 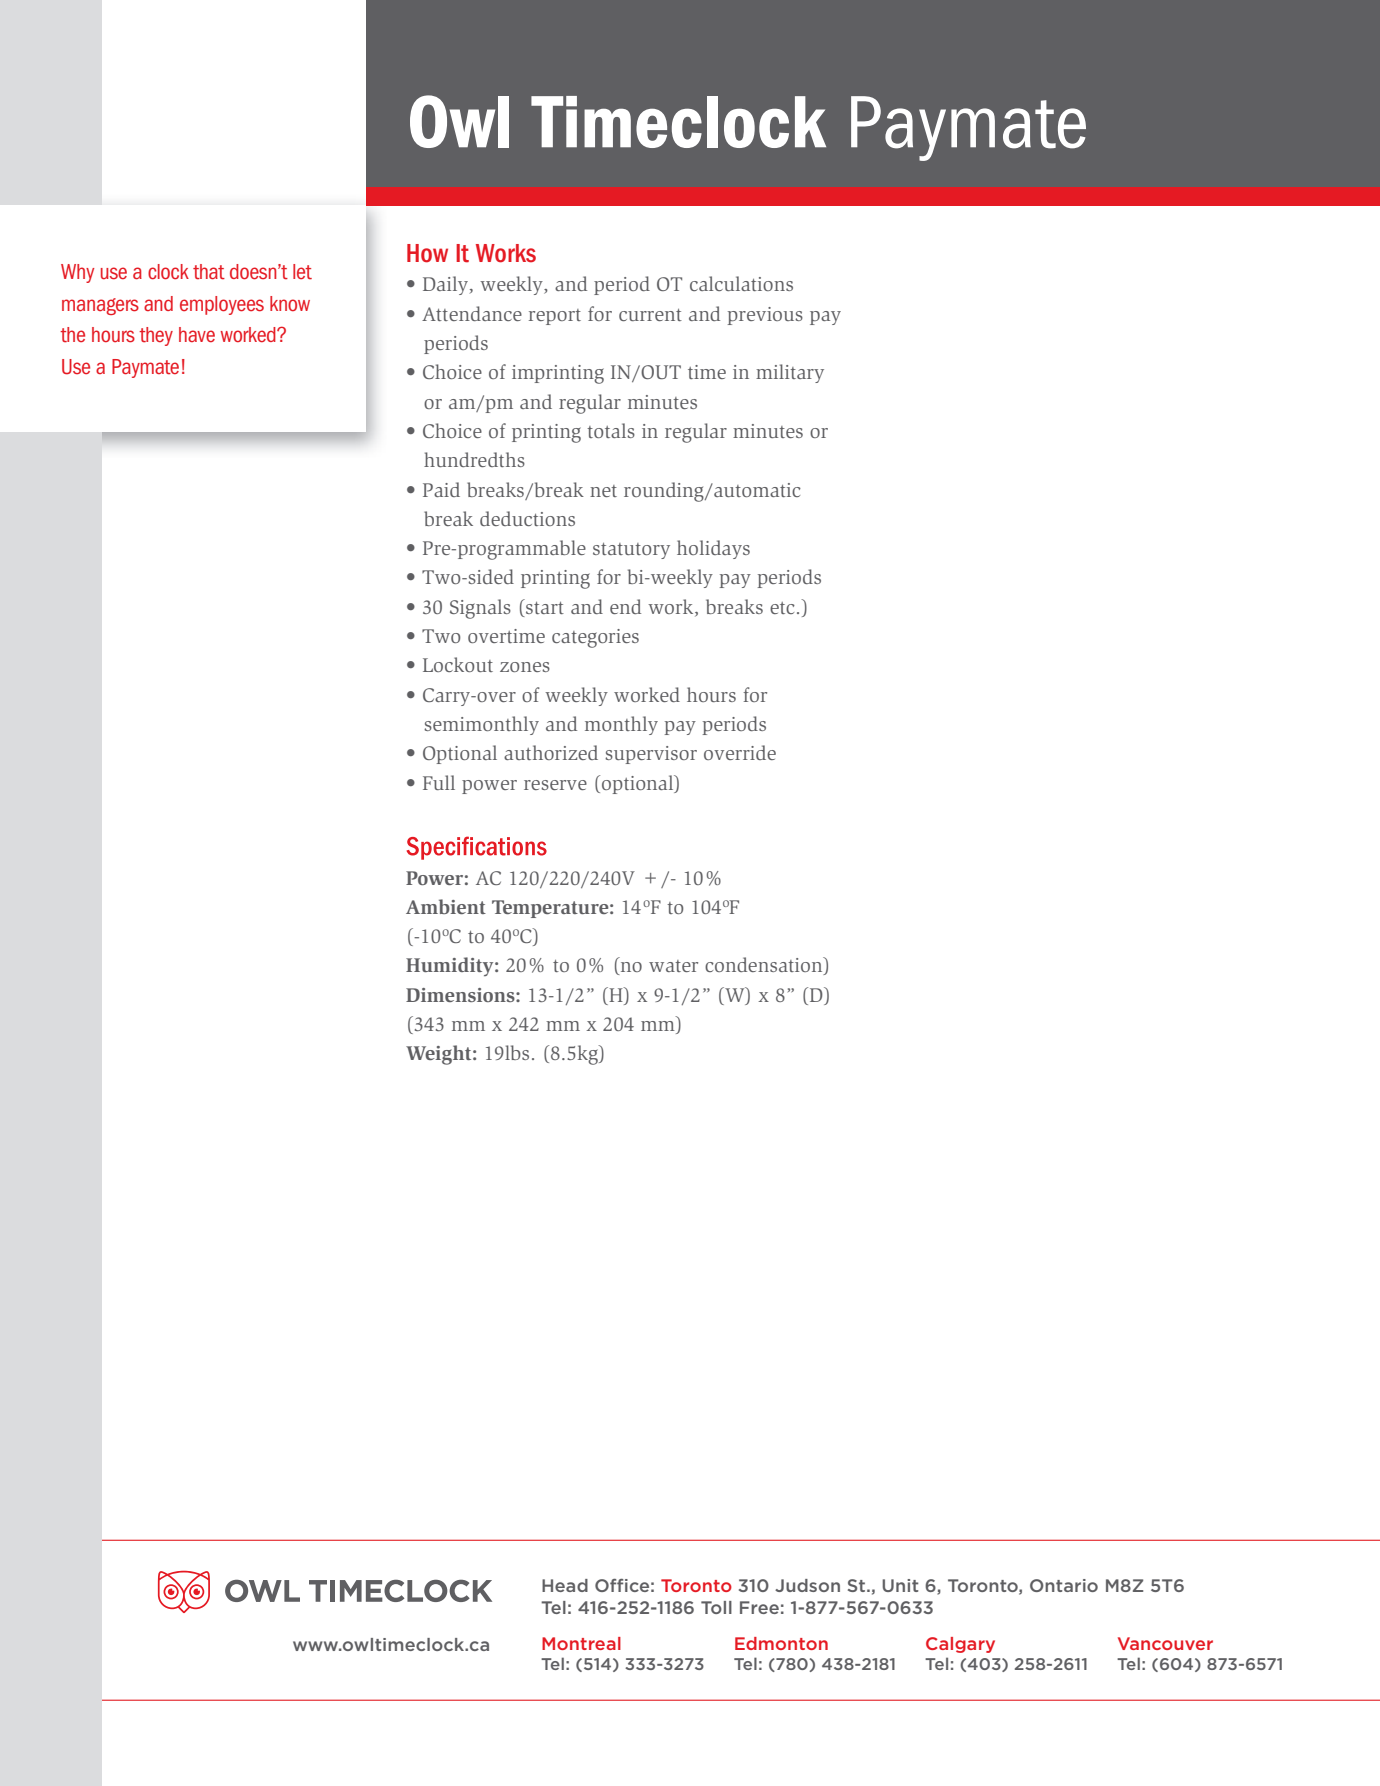 I want to click on Ambient, so click(x=446, y=906).
